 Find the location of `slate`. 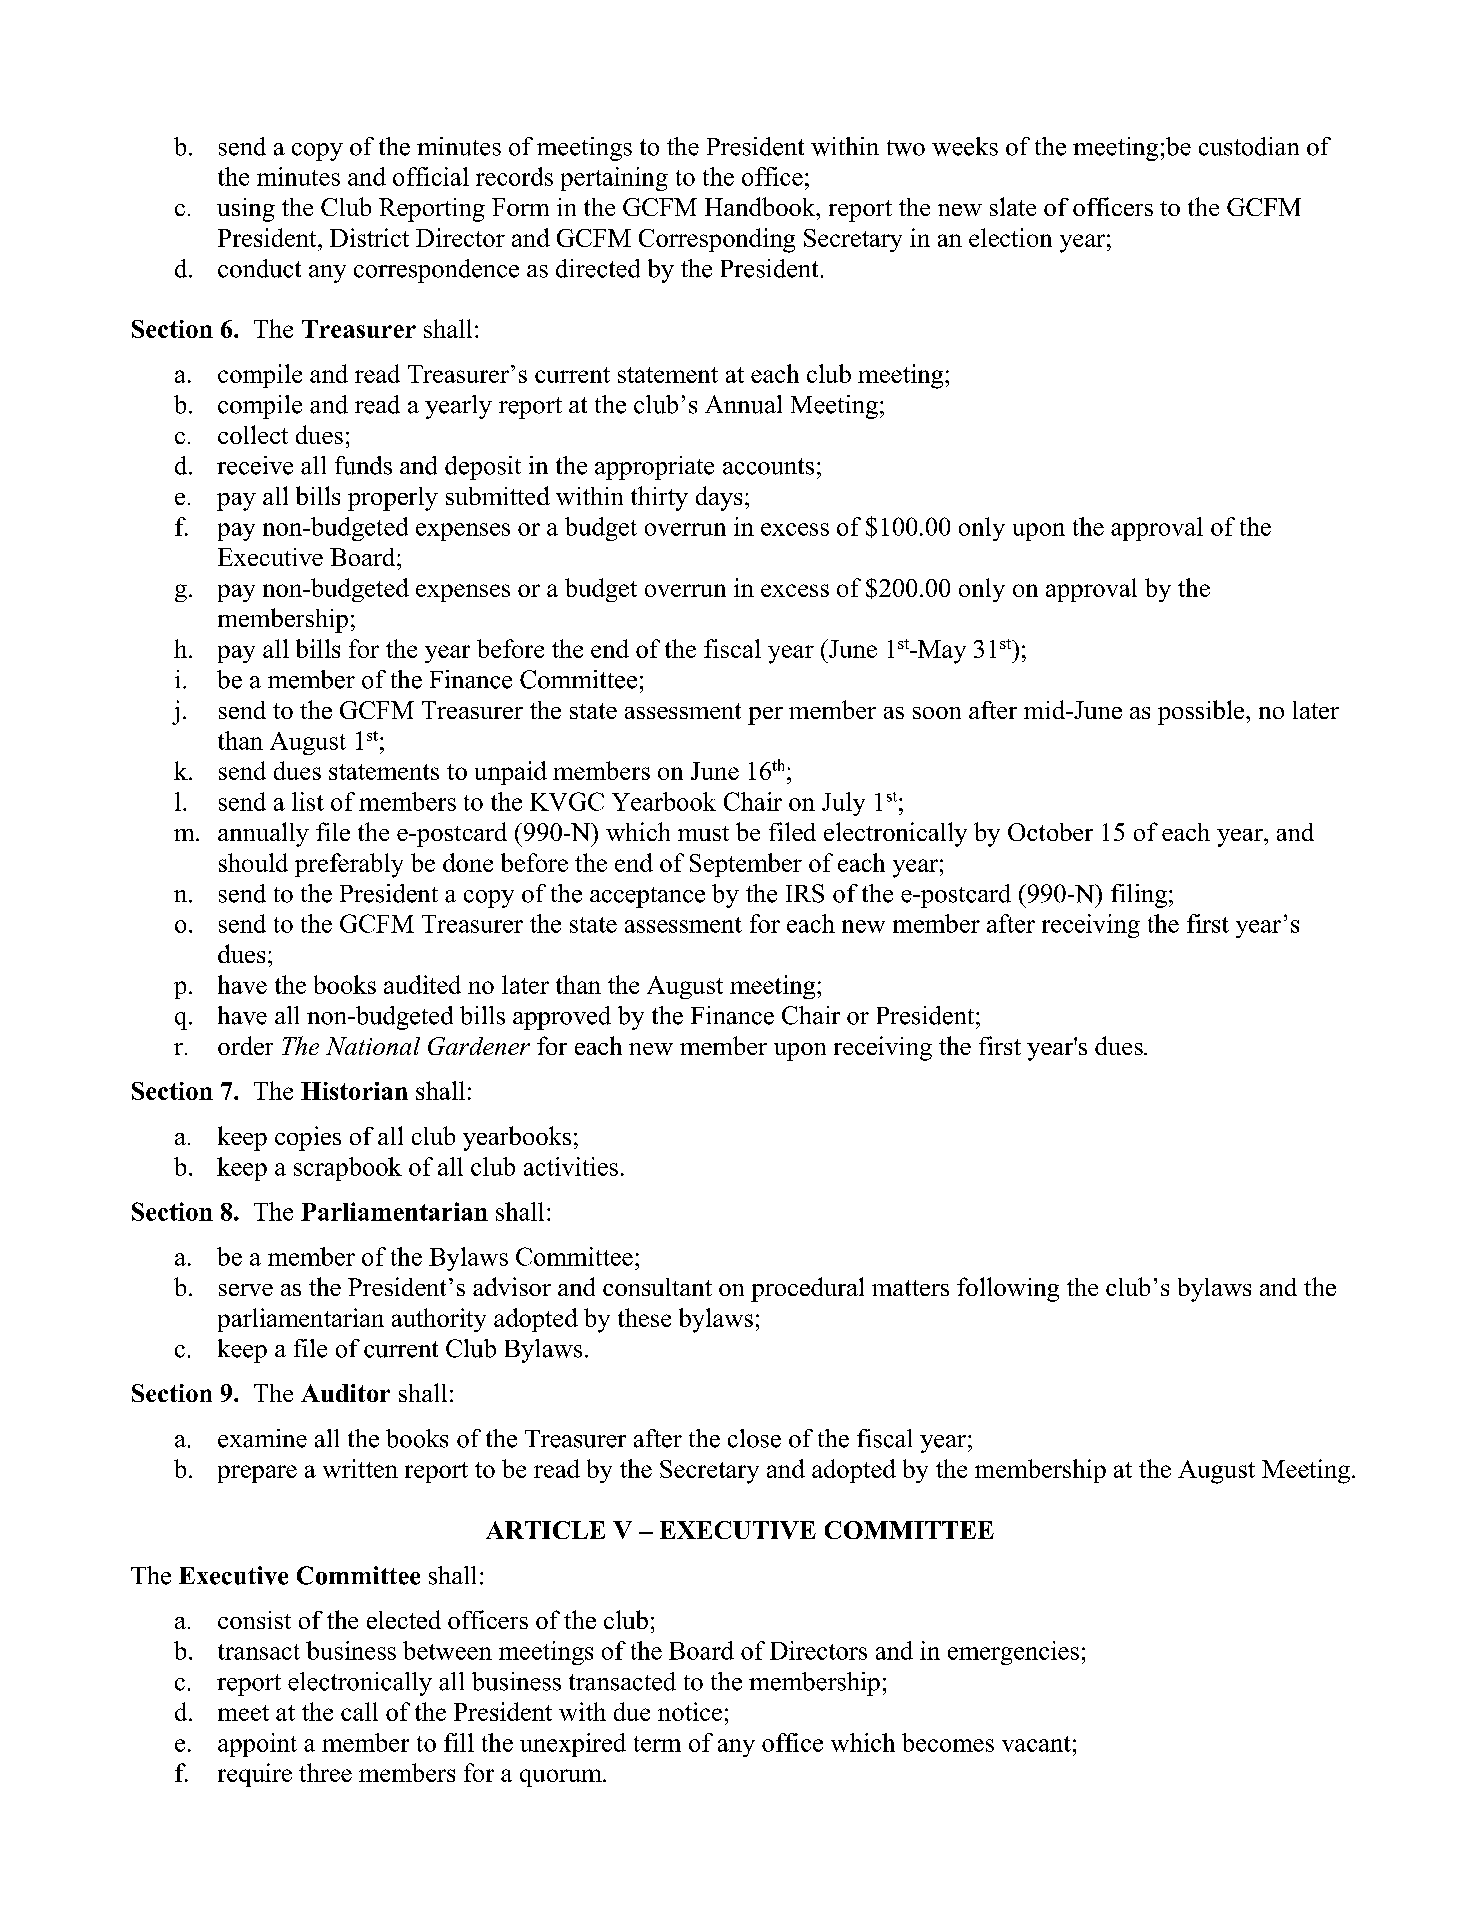

slate is located at coordinates (1013, 206).
